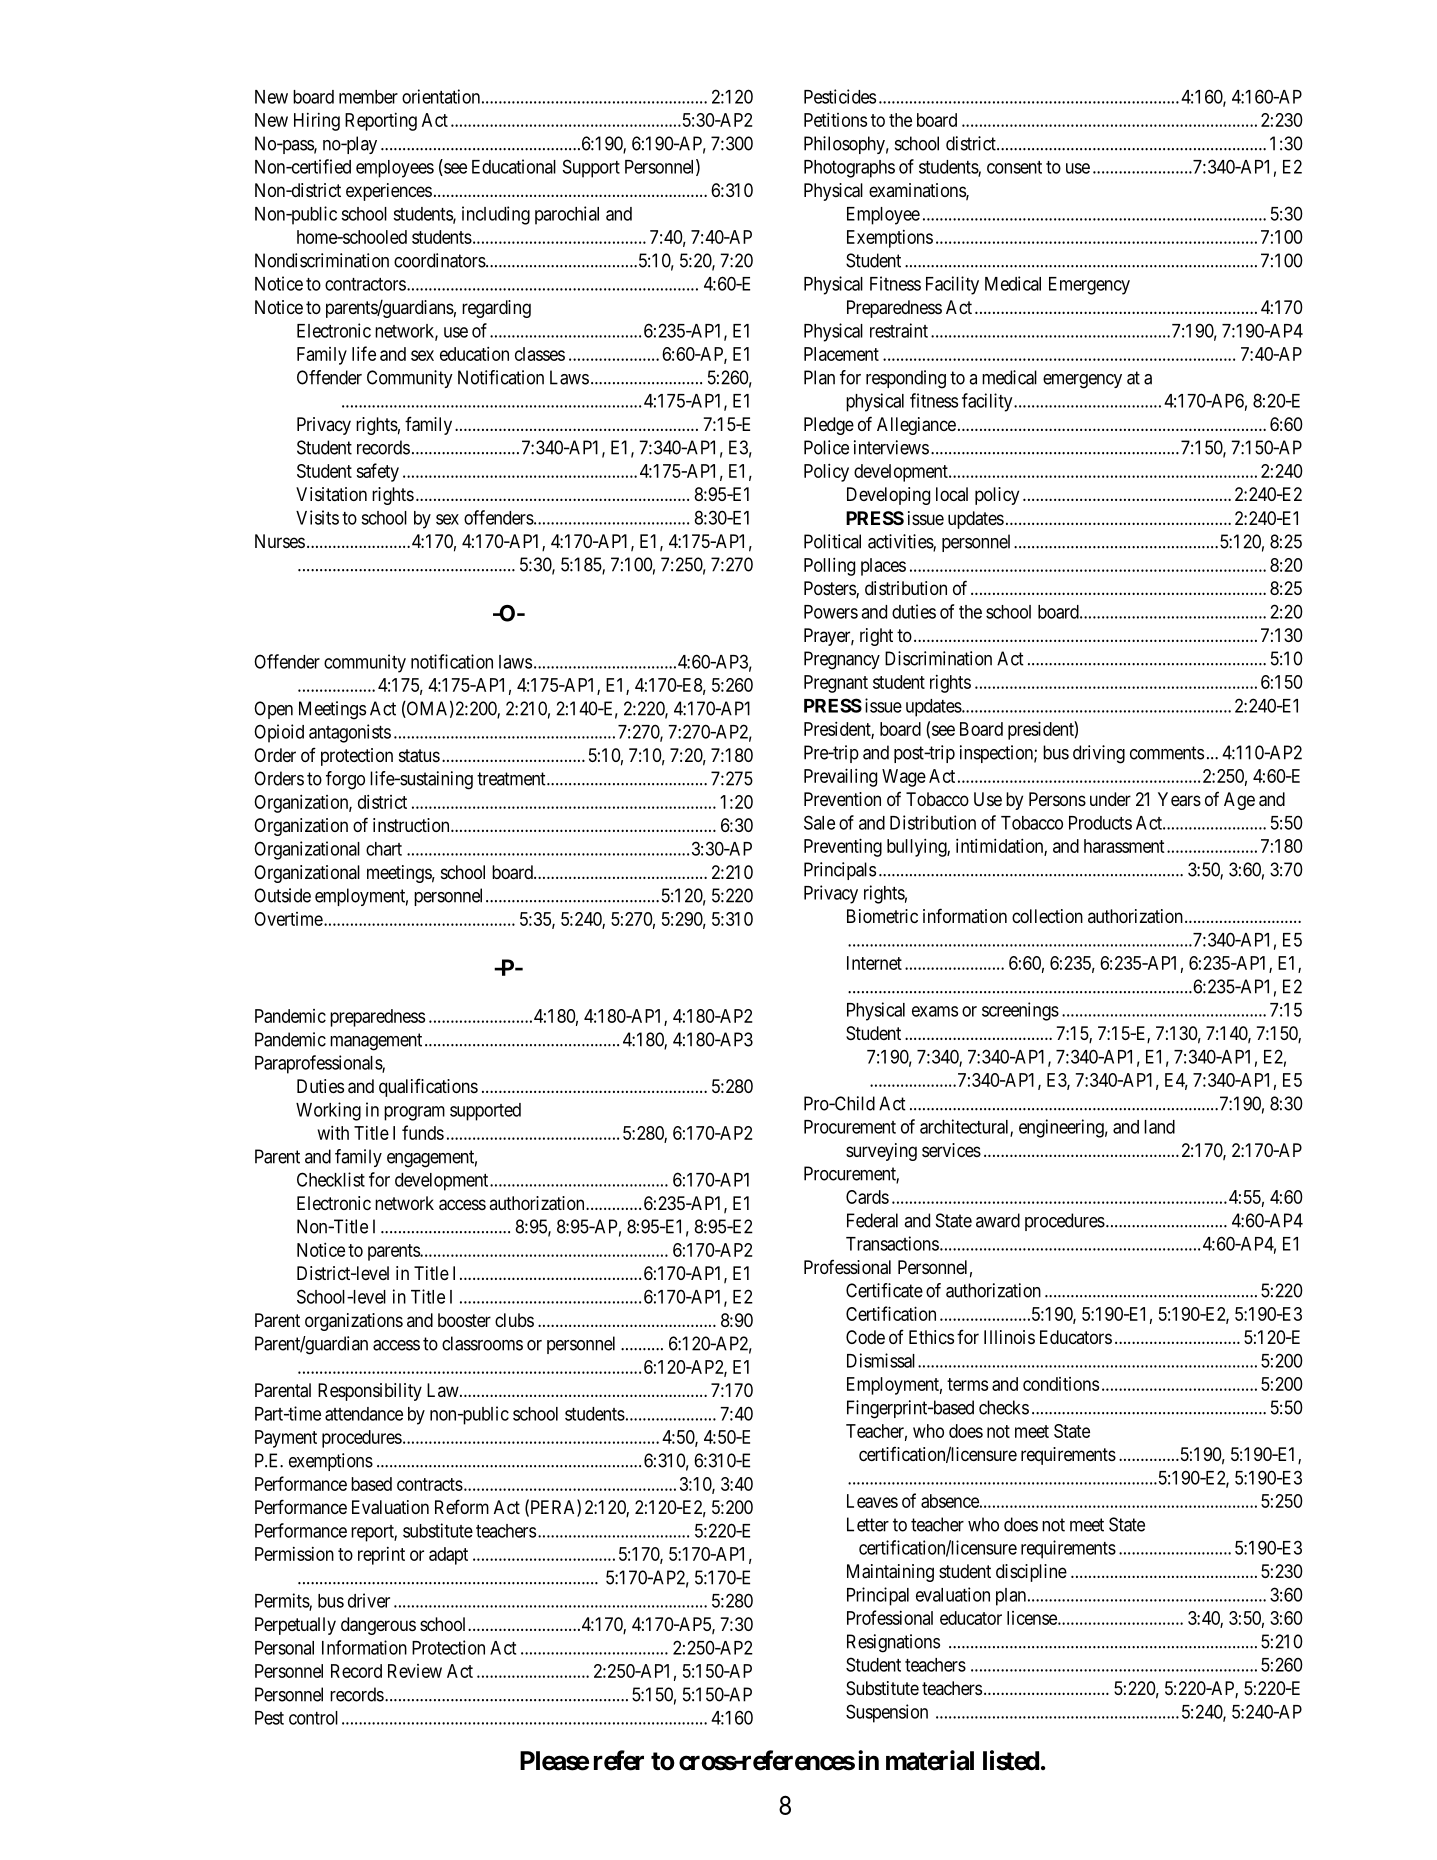 This screenshot has height=1860, width=1437. Describe the element at coordinates (1014, 167) in the screenshot. I see `consent` at that location.
